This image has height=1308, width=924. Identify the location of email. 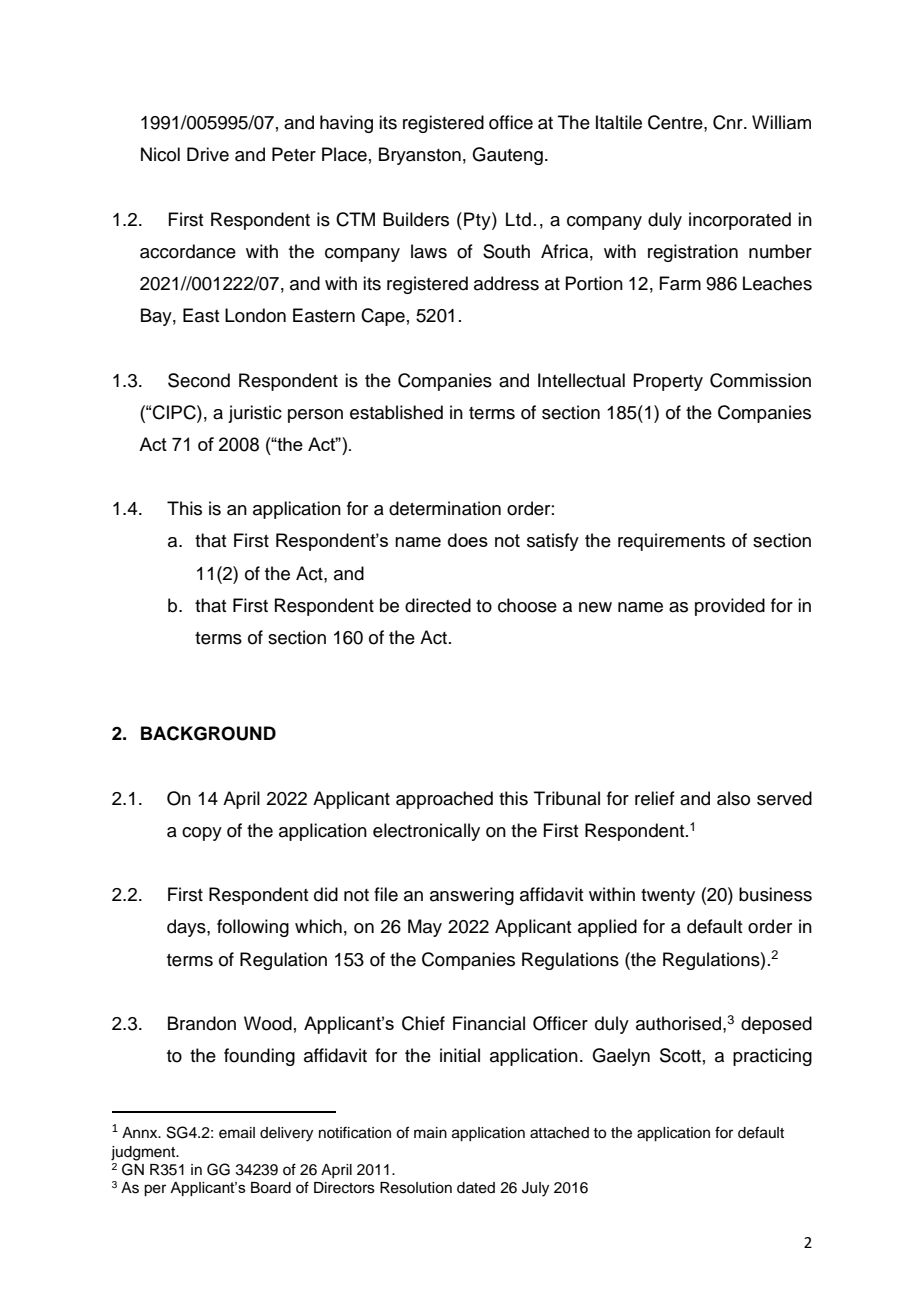
(237, 1133).
